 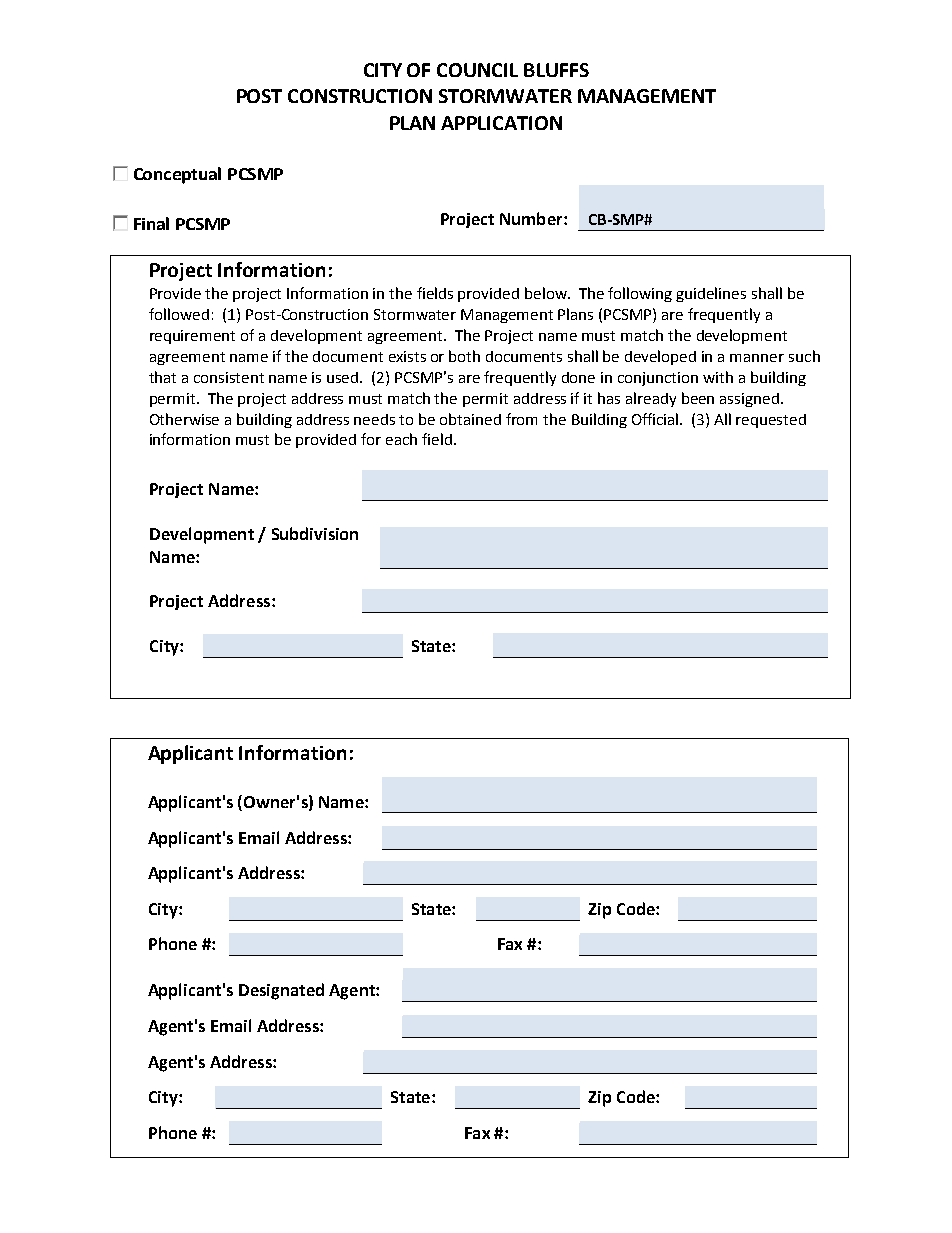 What do you see at coordinates (229, 377) in the page?
I see `consistent` at bounding box center [229, 377].
